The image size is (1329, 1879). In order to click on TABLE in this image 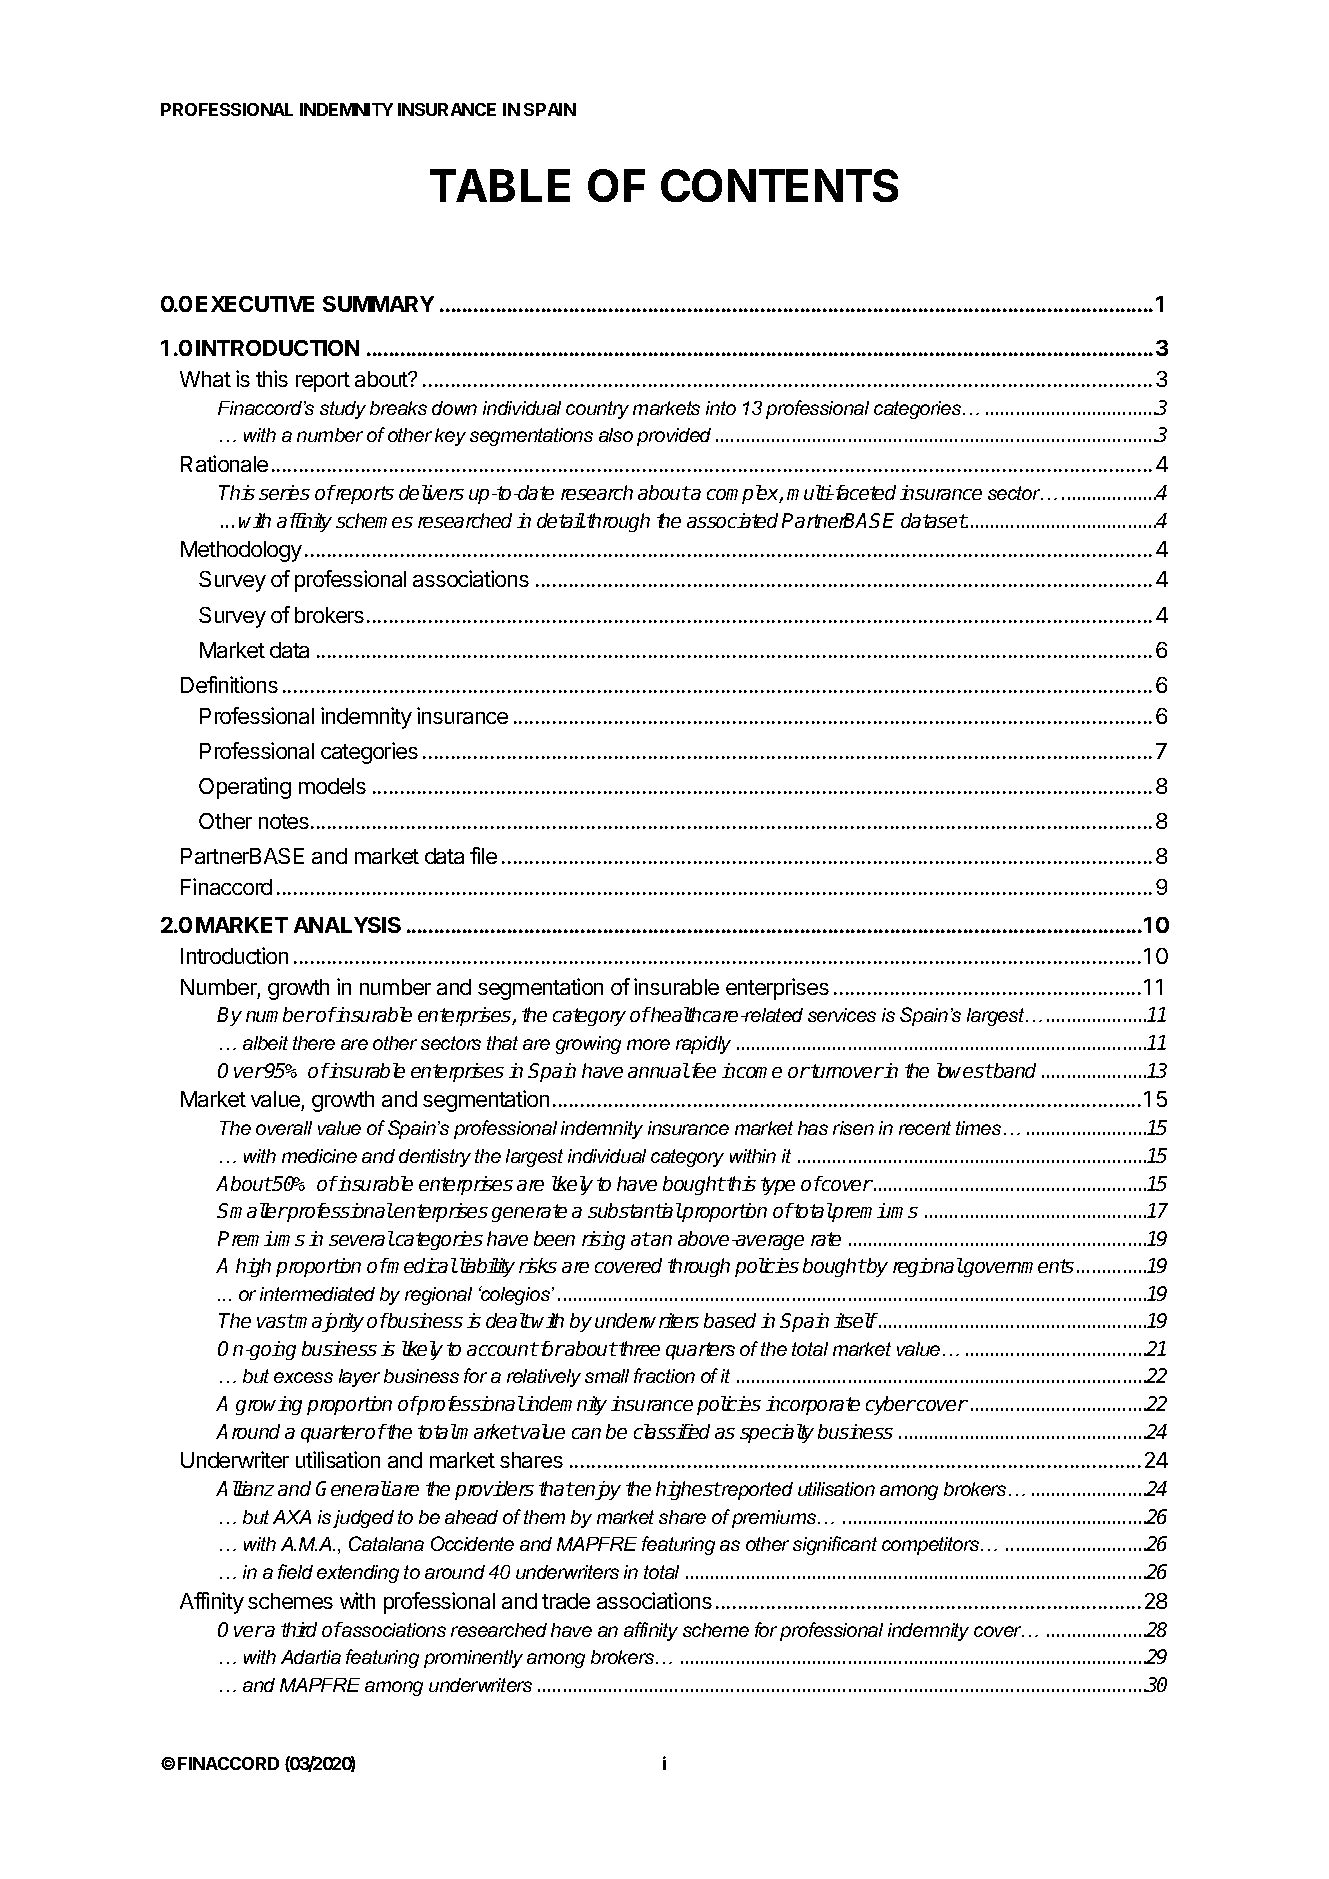, I will do `click(500, 185)`.
